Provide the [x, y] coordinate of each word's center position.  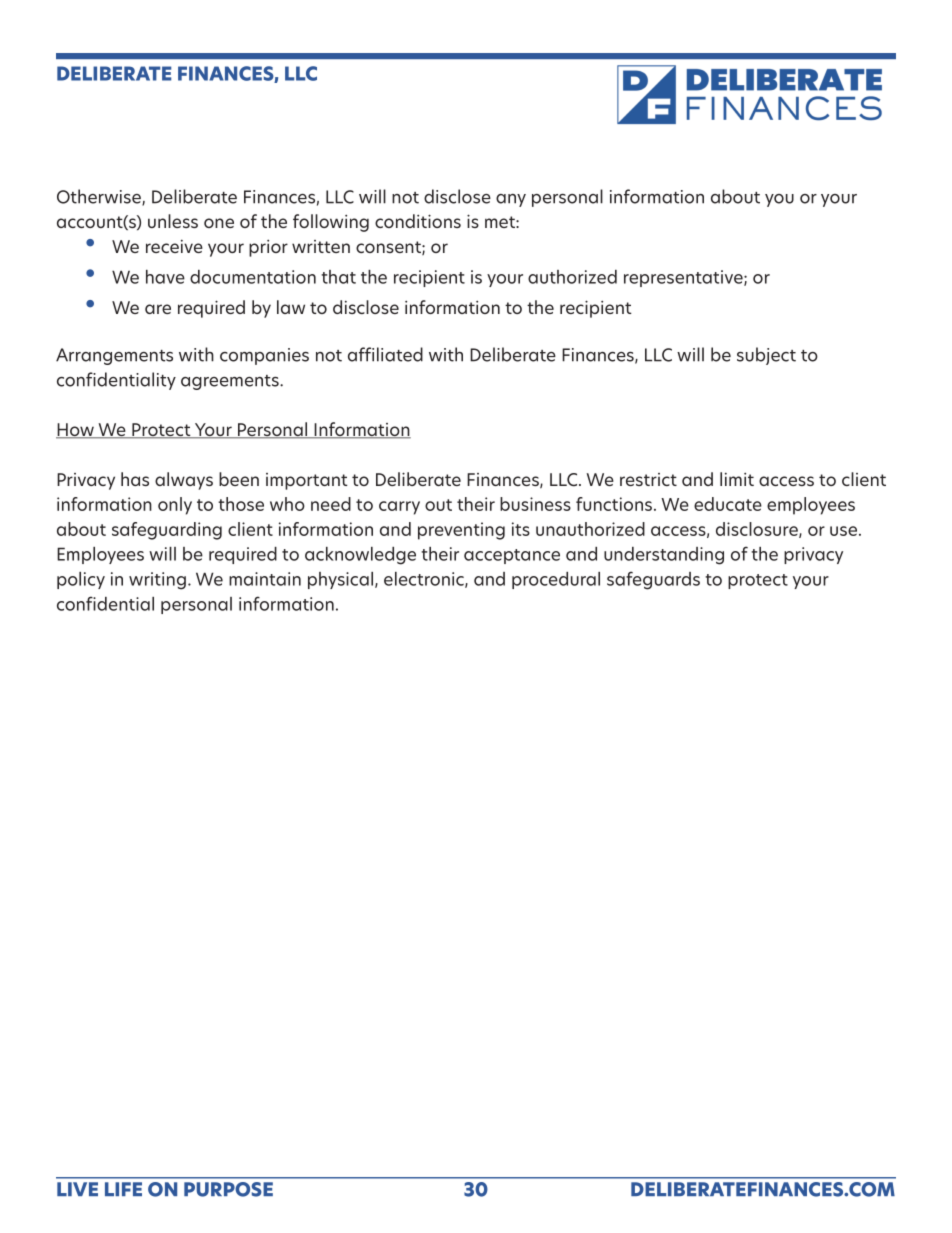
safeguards [653, 580]
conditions [418, 221]
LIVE [77, 1189]
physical [342, 580]
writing [157, 581]
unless [173, 221]
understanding [664, 556]
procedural [556, 580]
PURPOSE [228, 1189]
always [184, 481]
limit [737, 479]
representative [684, 278]
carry [399, 508]
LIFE [123, 1189]
